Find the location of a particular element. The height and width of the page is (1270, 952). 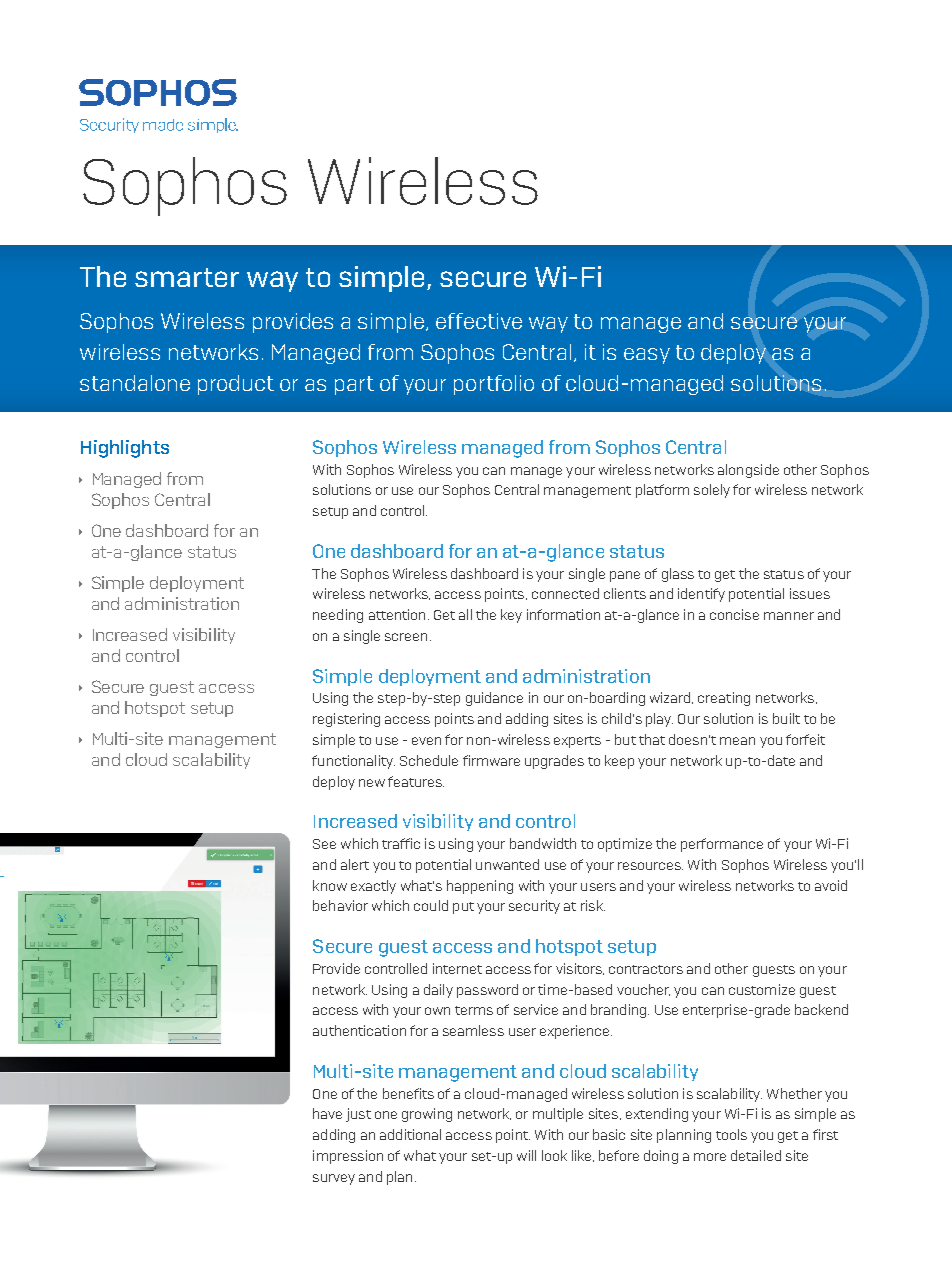

all is located at coordinates (465, 614).
